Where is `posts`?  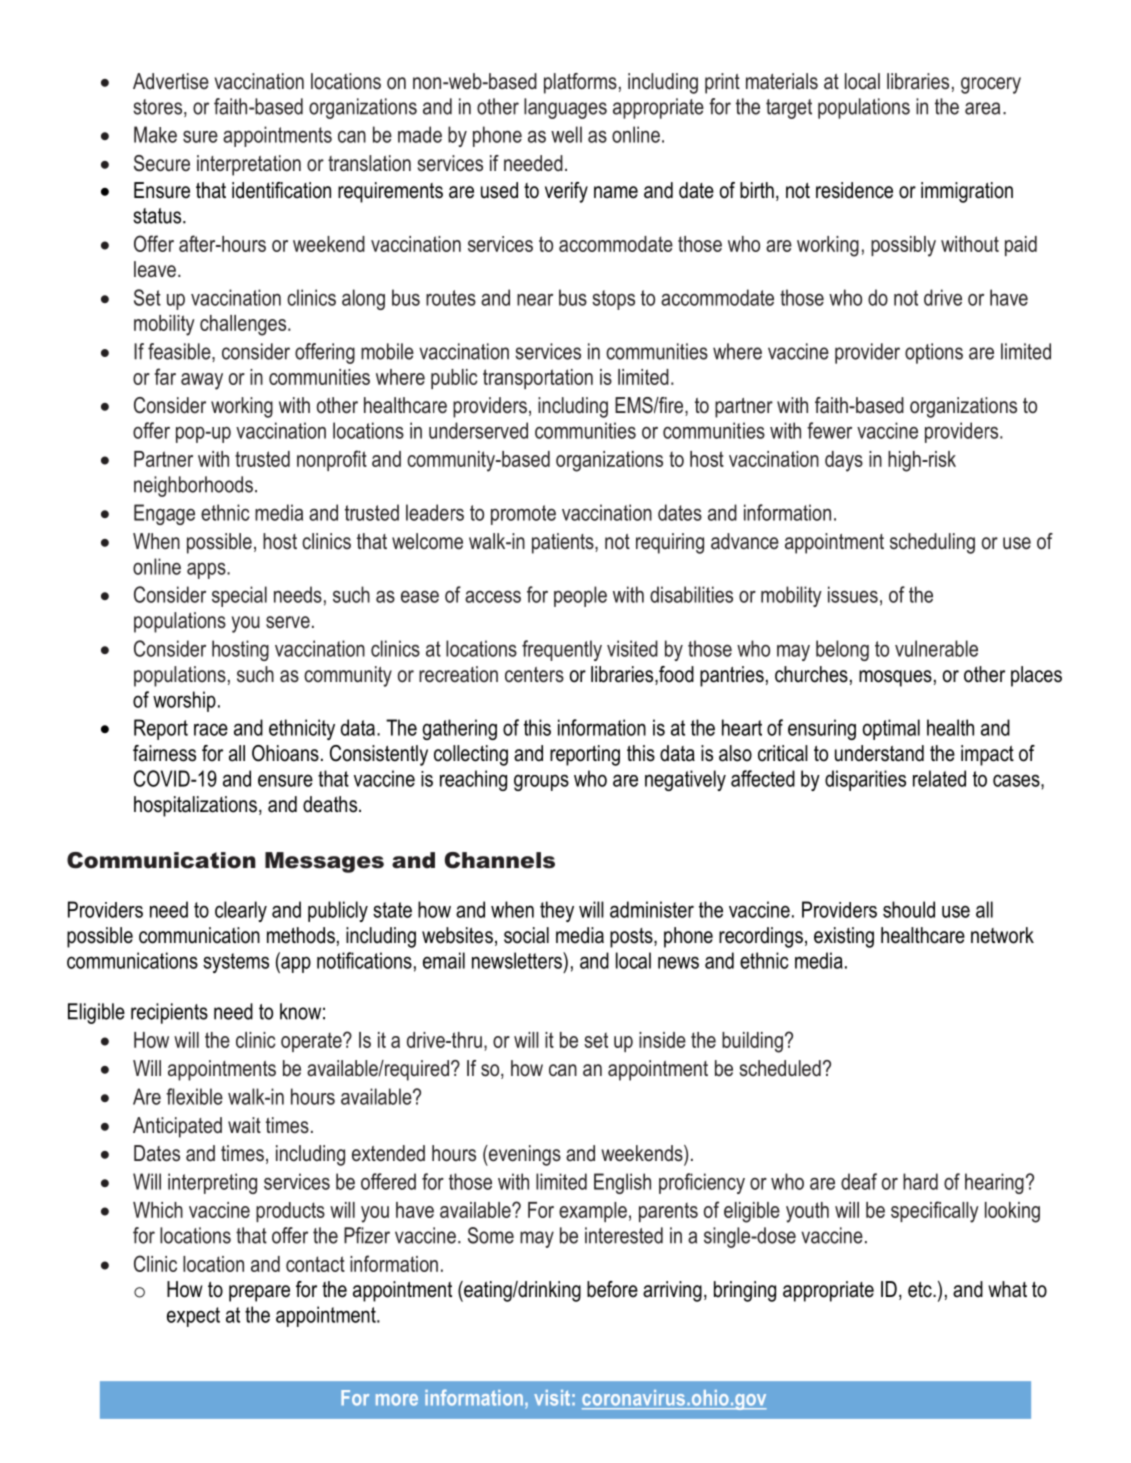 posts is located at coordinates (632, 938).
